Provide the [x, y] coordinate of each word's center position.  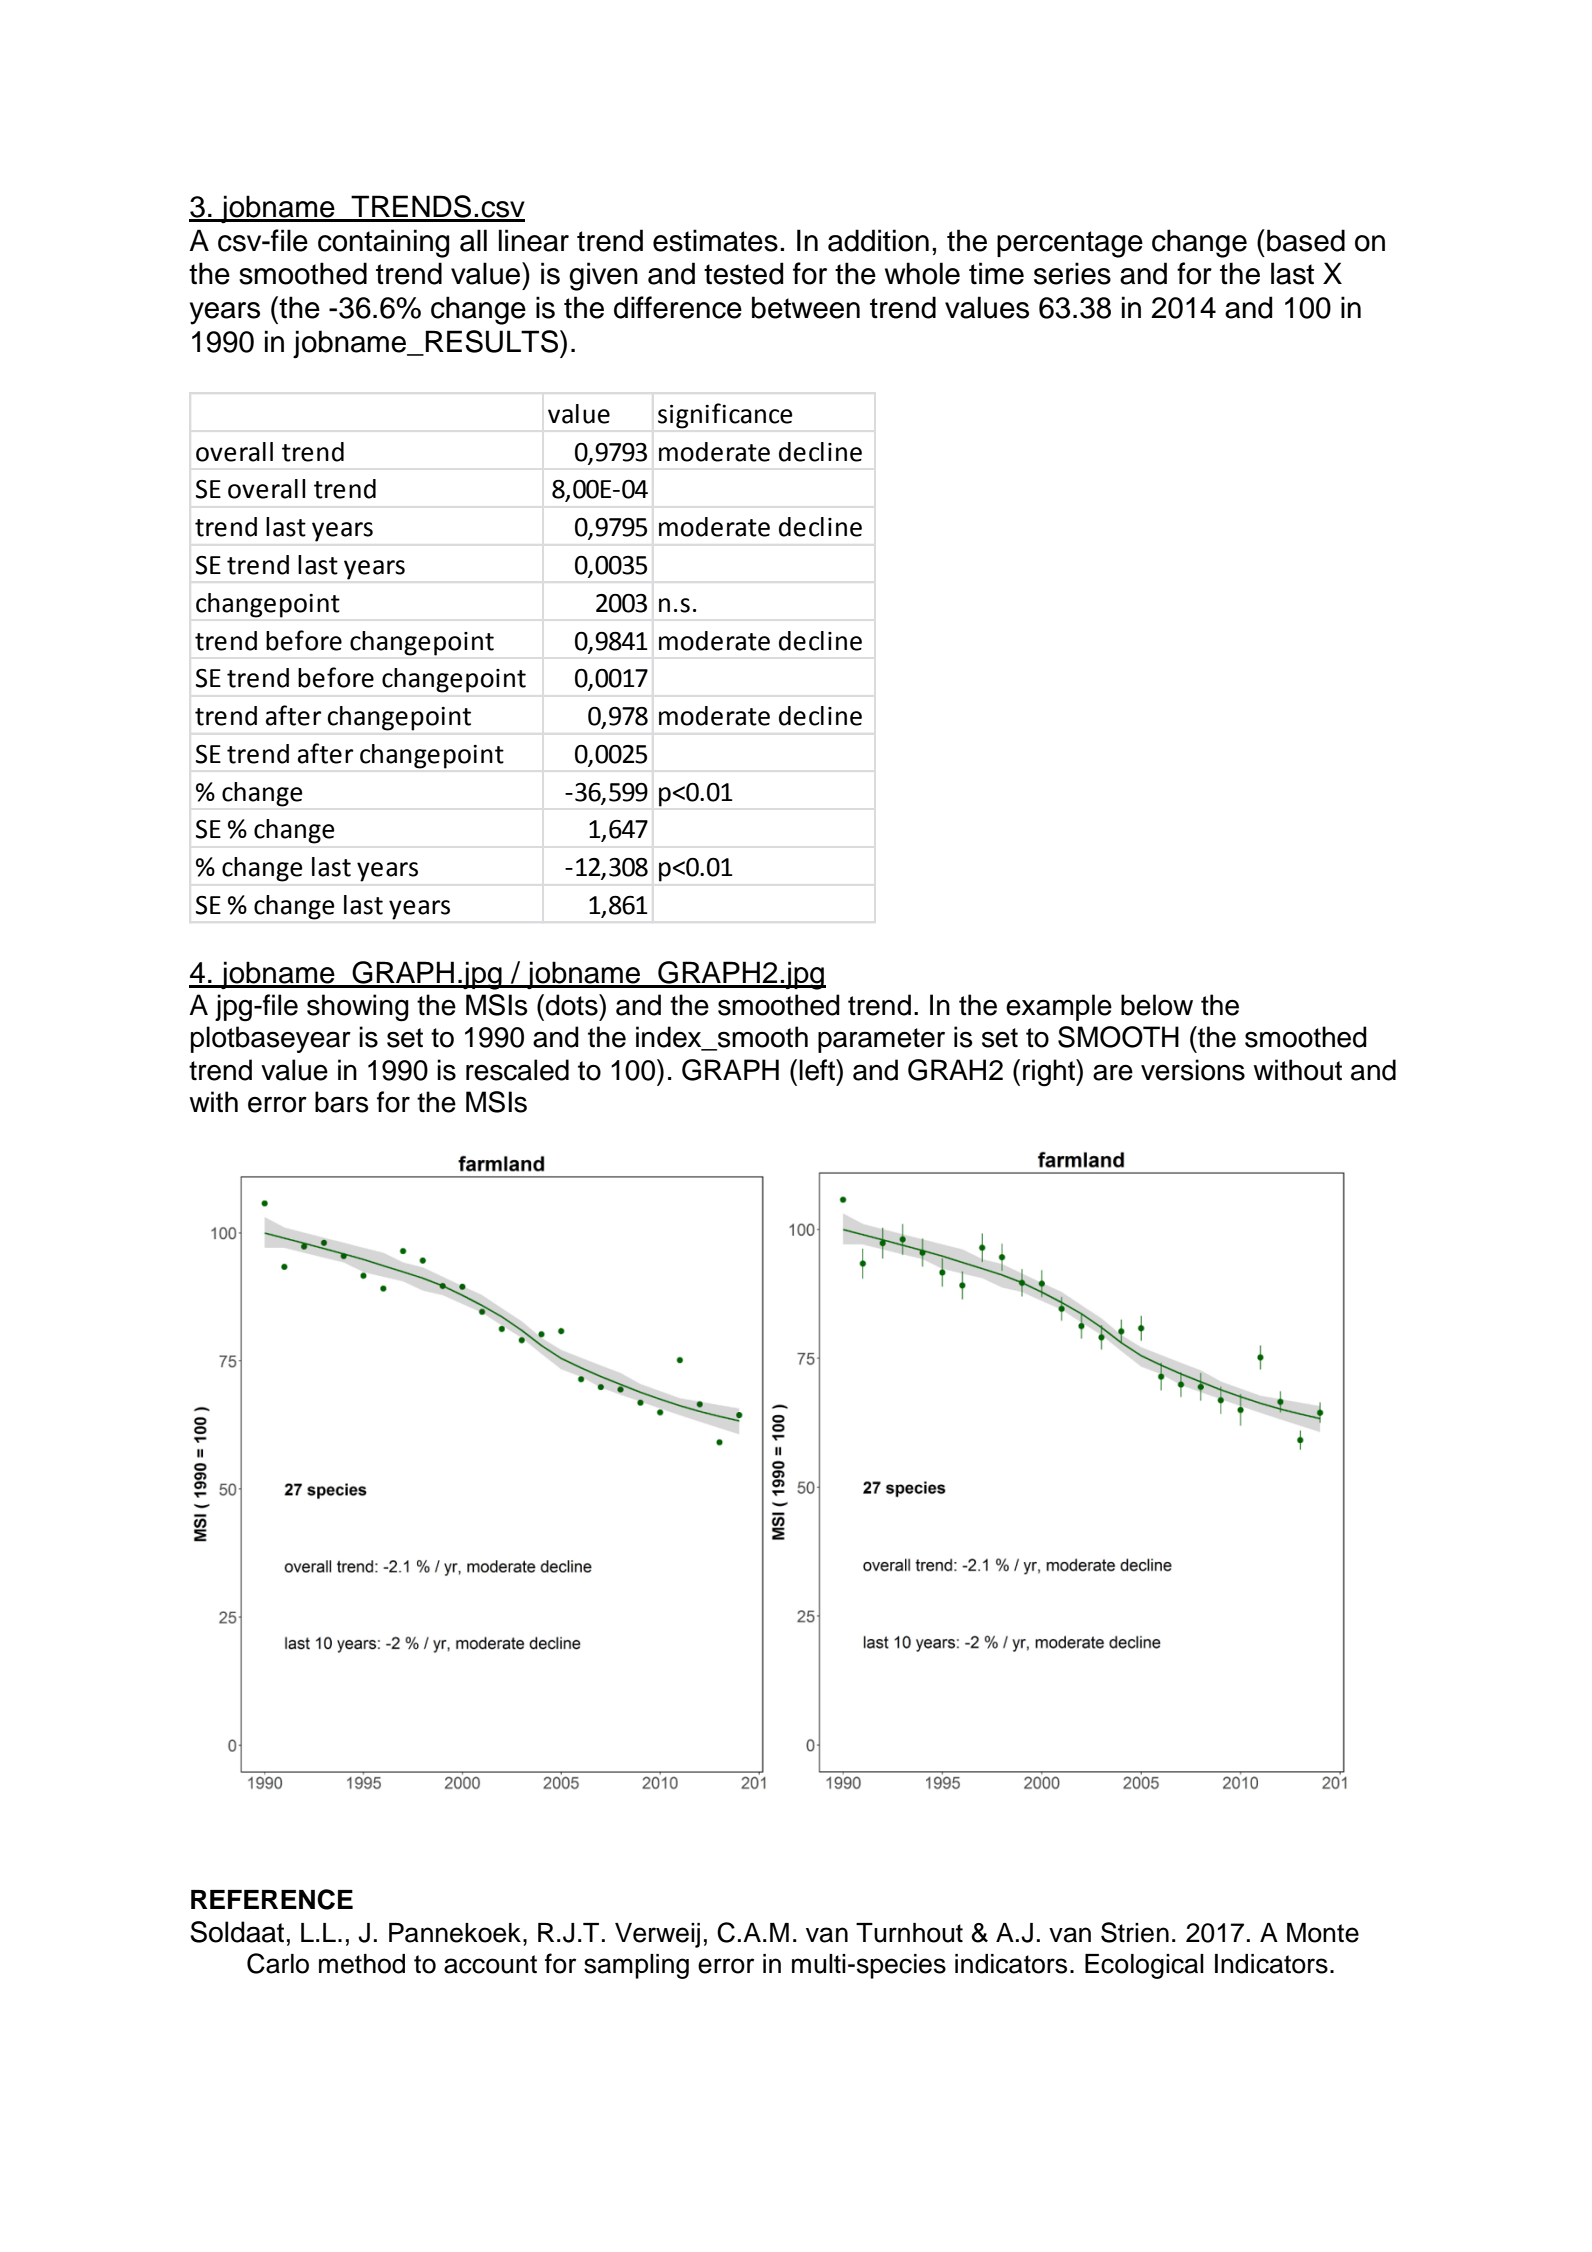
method [362, 1964]
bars [341, 1102]
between [806, 307]
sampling [636, 1966]
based [1306, 240]
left [818, 1070]
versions [1193, 1070]
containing [383, 243]
